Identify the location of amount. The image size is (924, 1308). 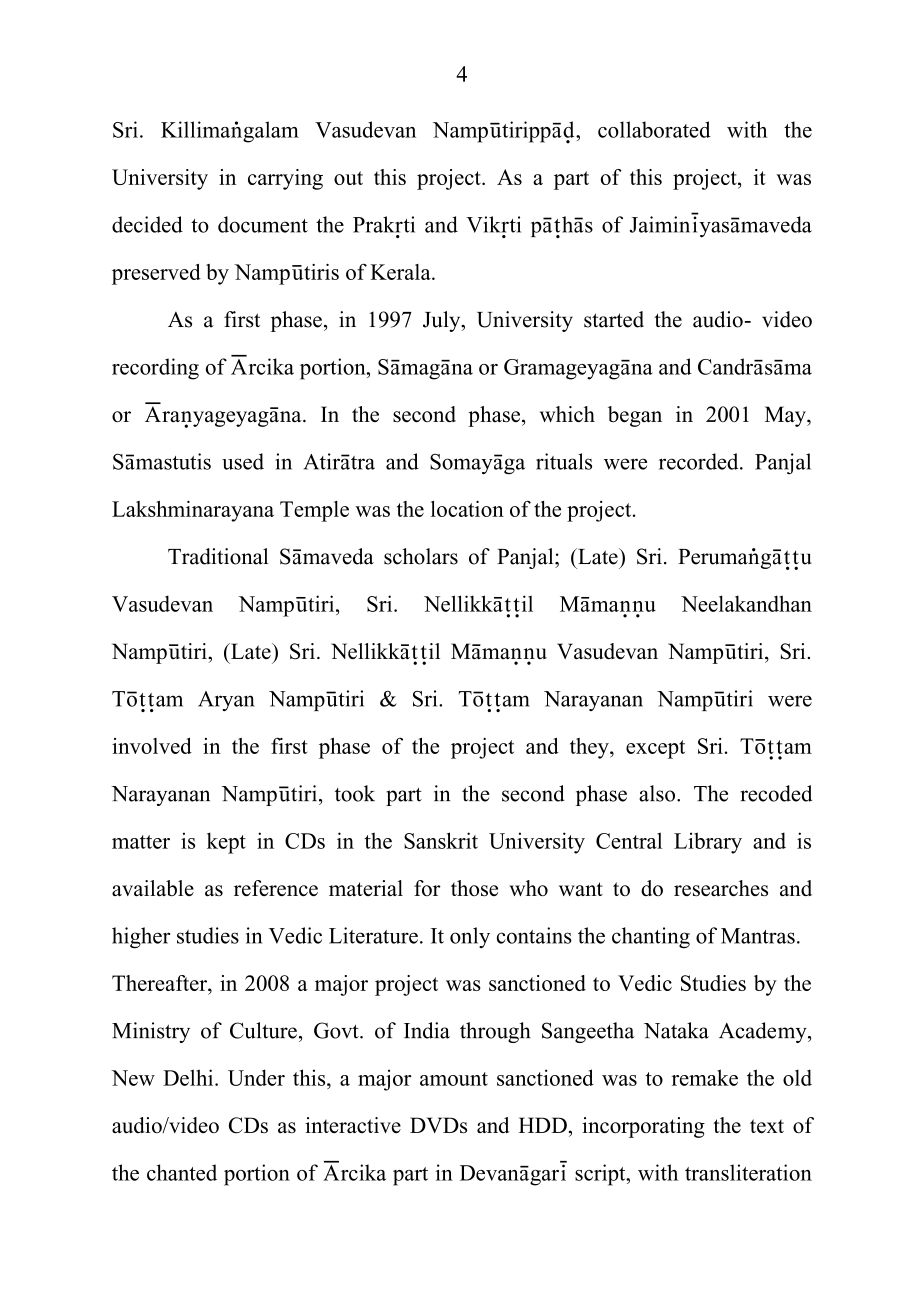
(454, 1079).
